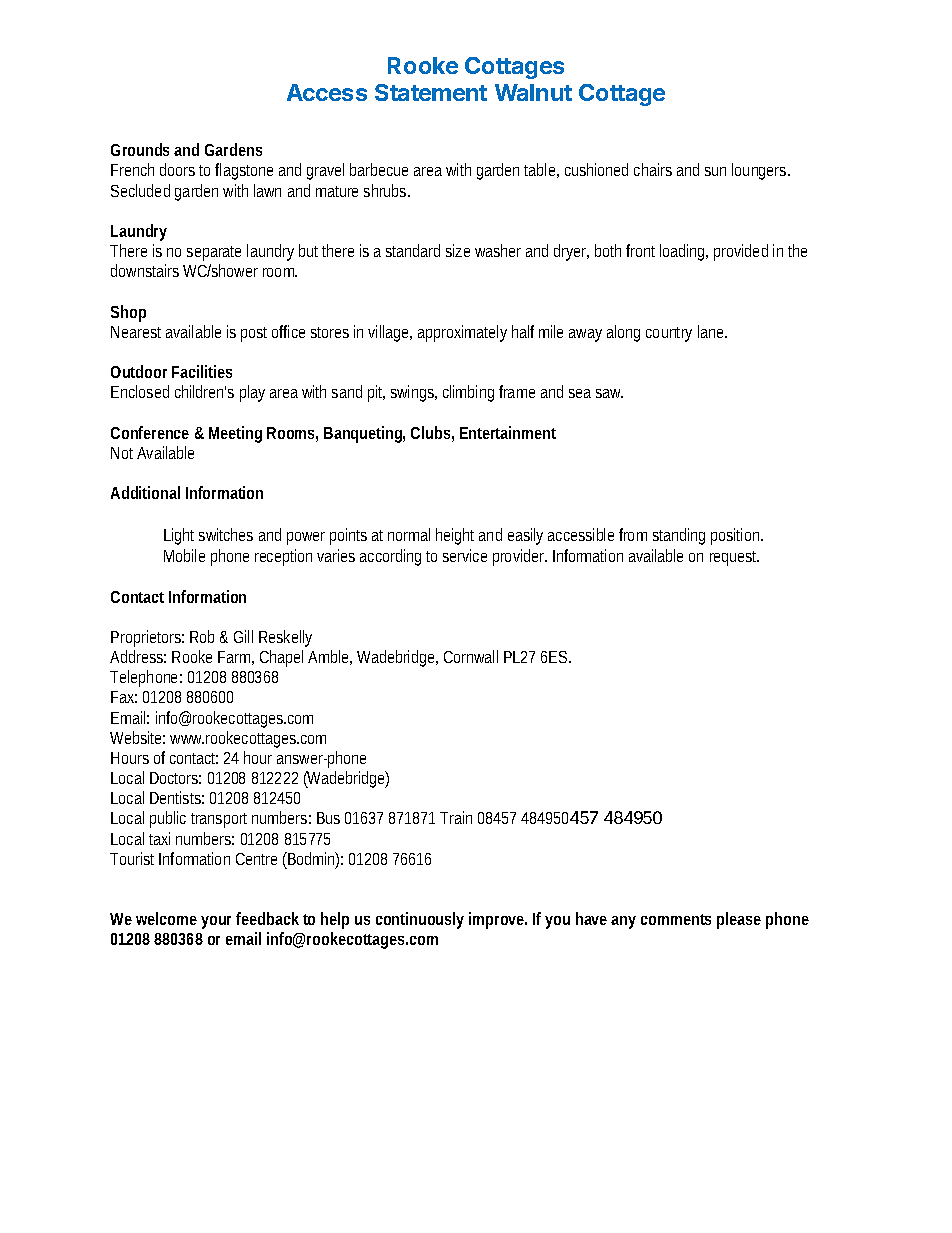 This page has height=1233, width=952. What do you see at coordinates (653, 169) in the page?
I see `chairs` at bounding box center [653, 169].
